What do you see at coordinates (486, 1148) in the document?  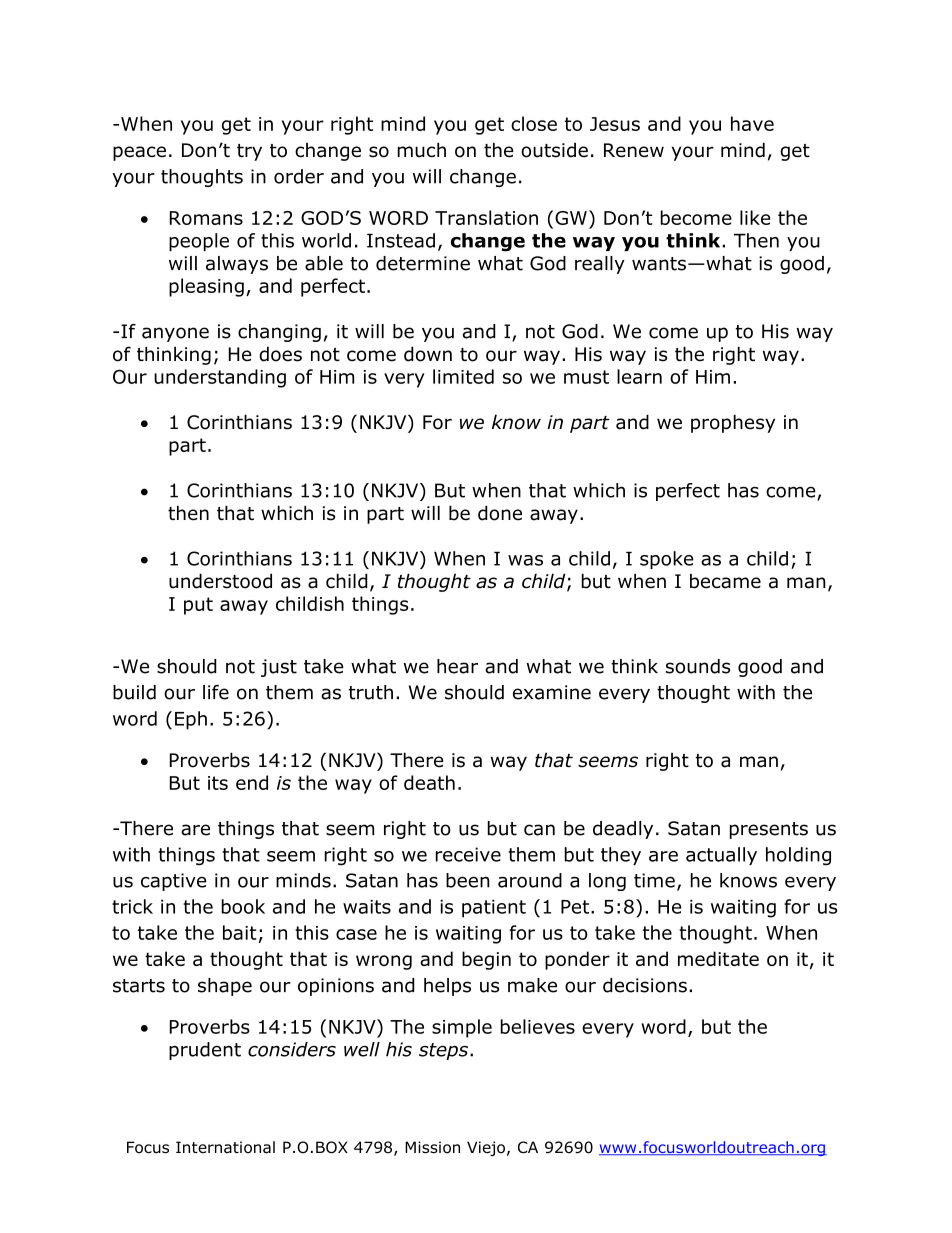 I see `Viejo` at bounding box center [486, 1148].
